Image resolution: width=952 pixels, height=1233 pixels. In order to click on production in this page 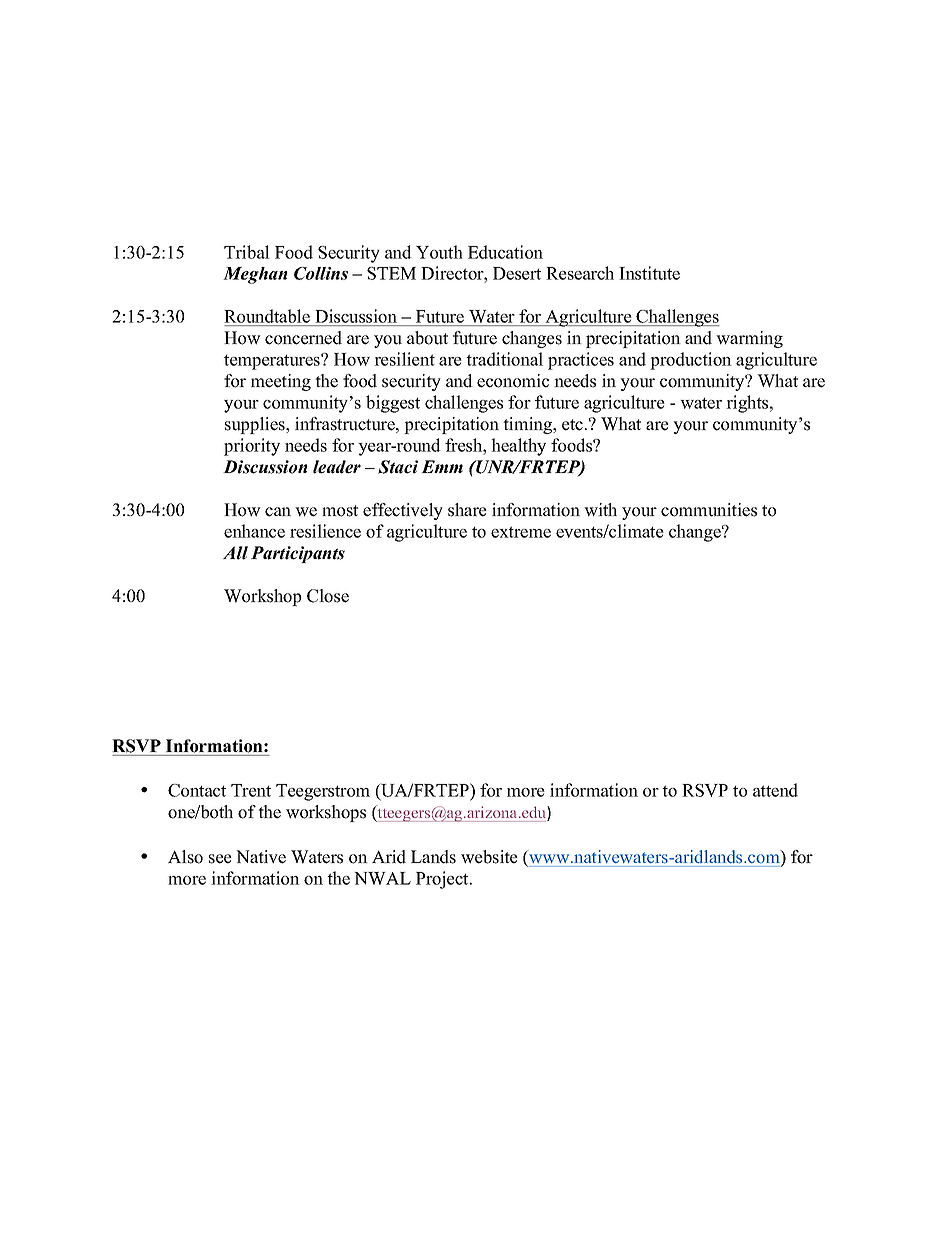, I will do `click(691, 361)`.
